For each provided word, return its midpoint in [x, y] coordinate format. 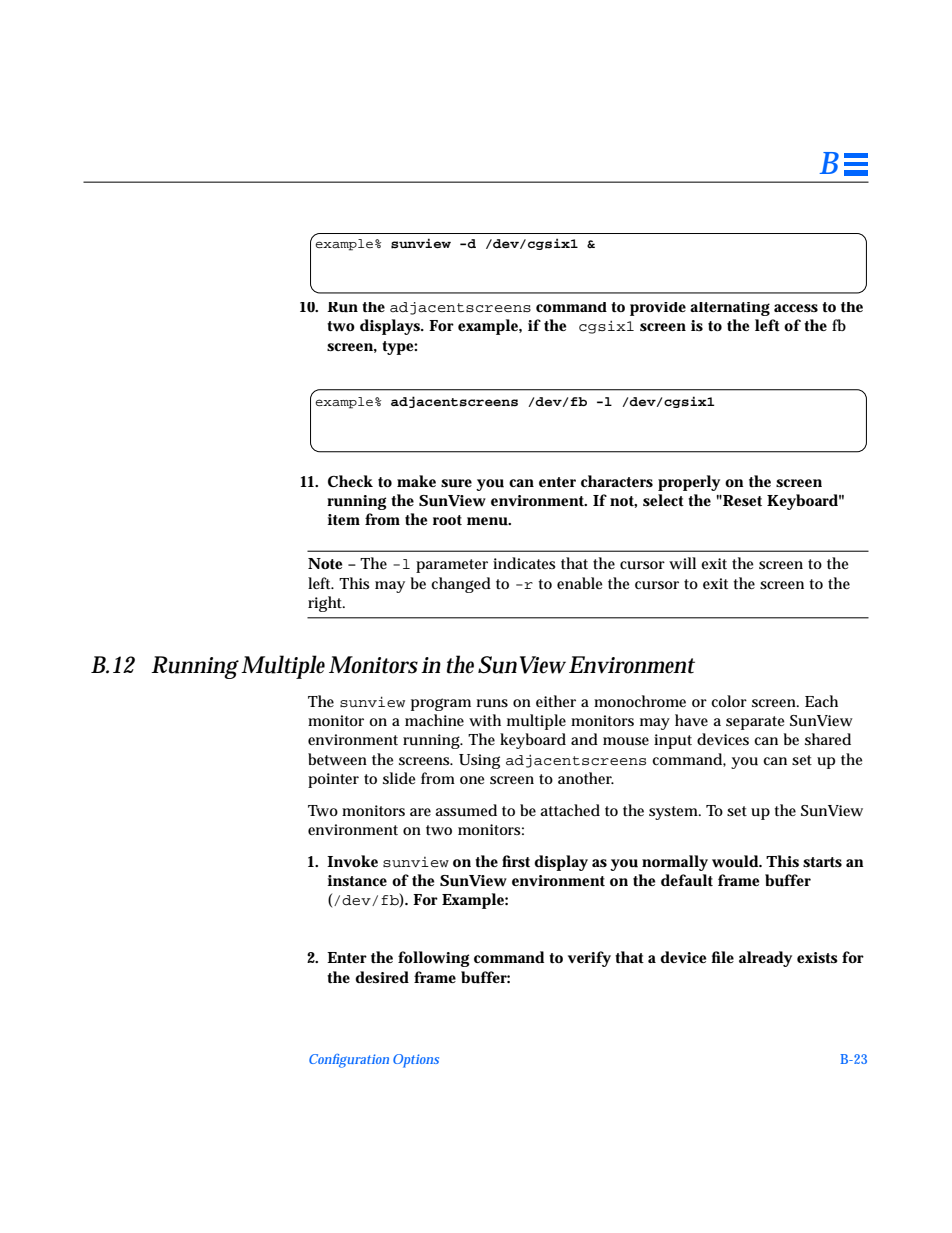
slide [399, 778]
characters [617, 481]
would [736, 861]
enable [579, 583]
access [796, 308]
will [682, 563]
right [326, 604]
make [416, 481]
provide [658, 309]
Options [416, 1061]
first [516, 861]
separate [755, 723]
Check [350, 481]
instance [357, 880]
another [586, 778]
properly [689, 483]
